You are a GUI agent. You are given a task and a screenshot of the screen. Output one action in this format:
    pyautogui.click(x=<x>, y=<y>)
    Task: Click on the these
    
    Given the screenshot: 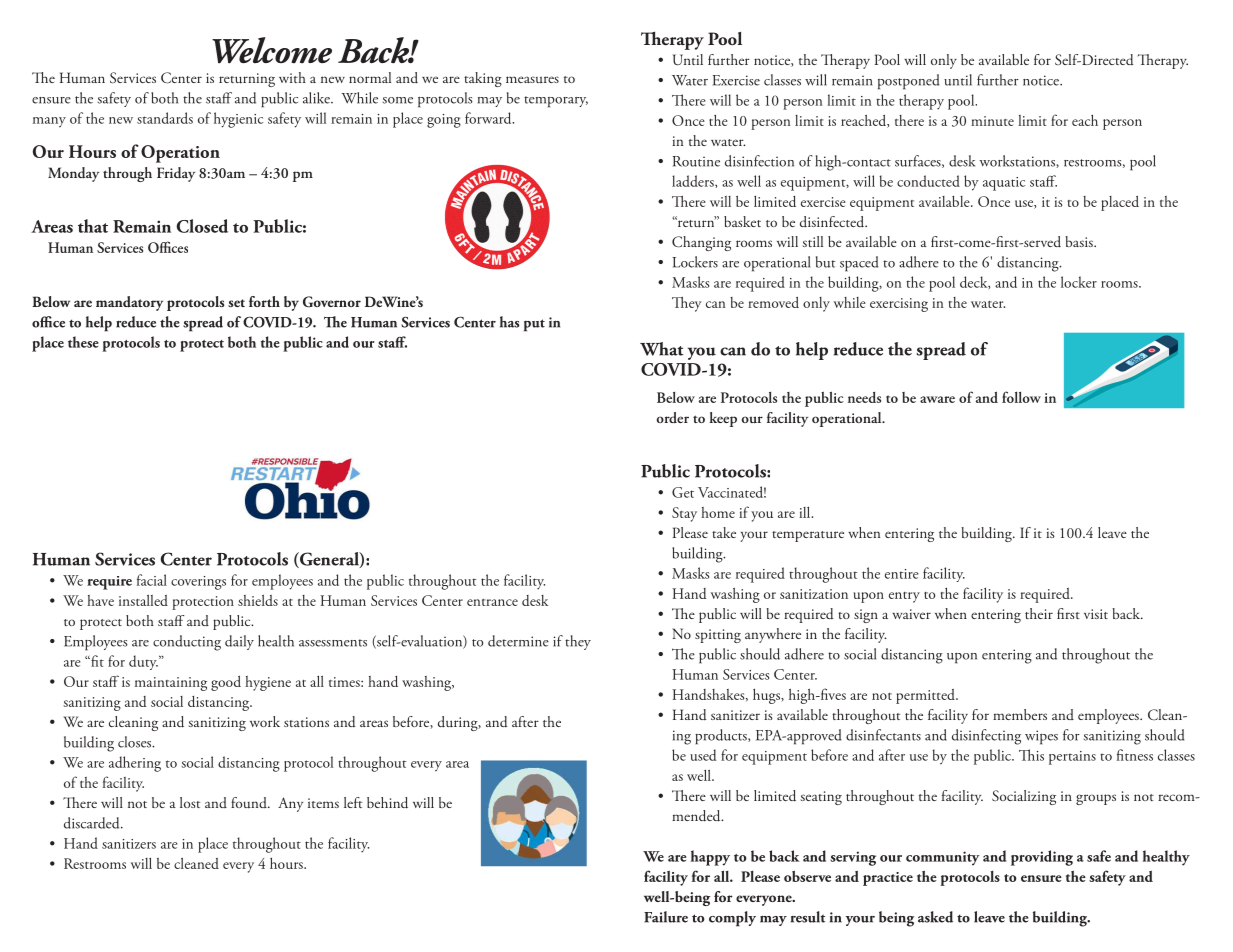 What is the action you would take?
    pyautogui.click(x=83, y=342)
